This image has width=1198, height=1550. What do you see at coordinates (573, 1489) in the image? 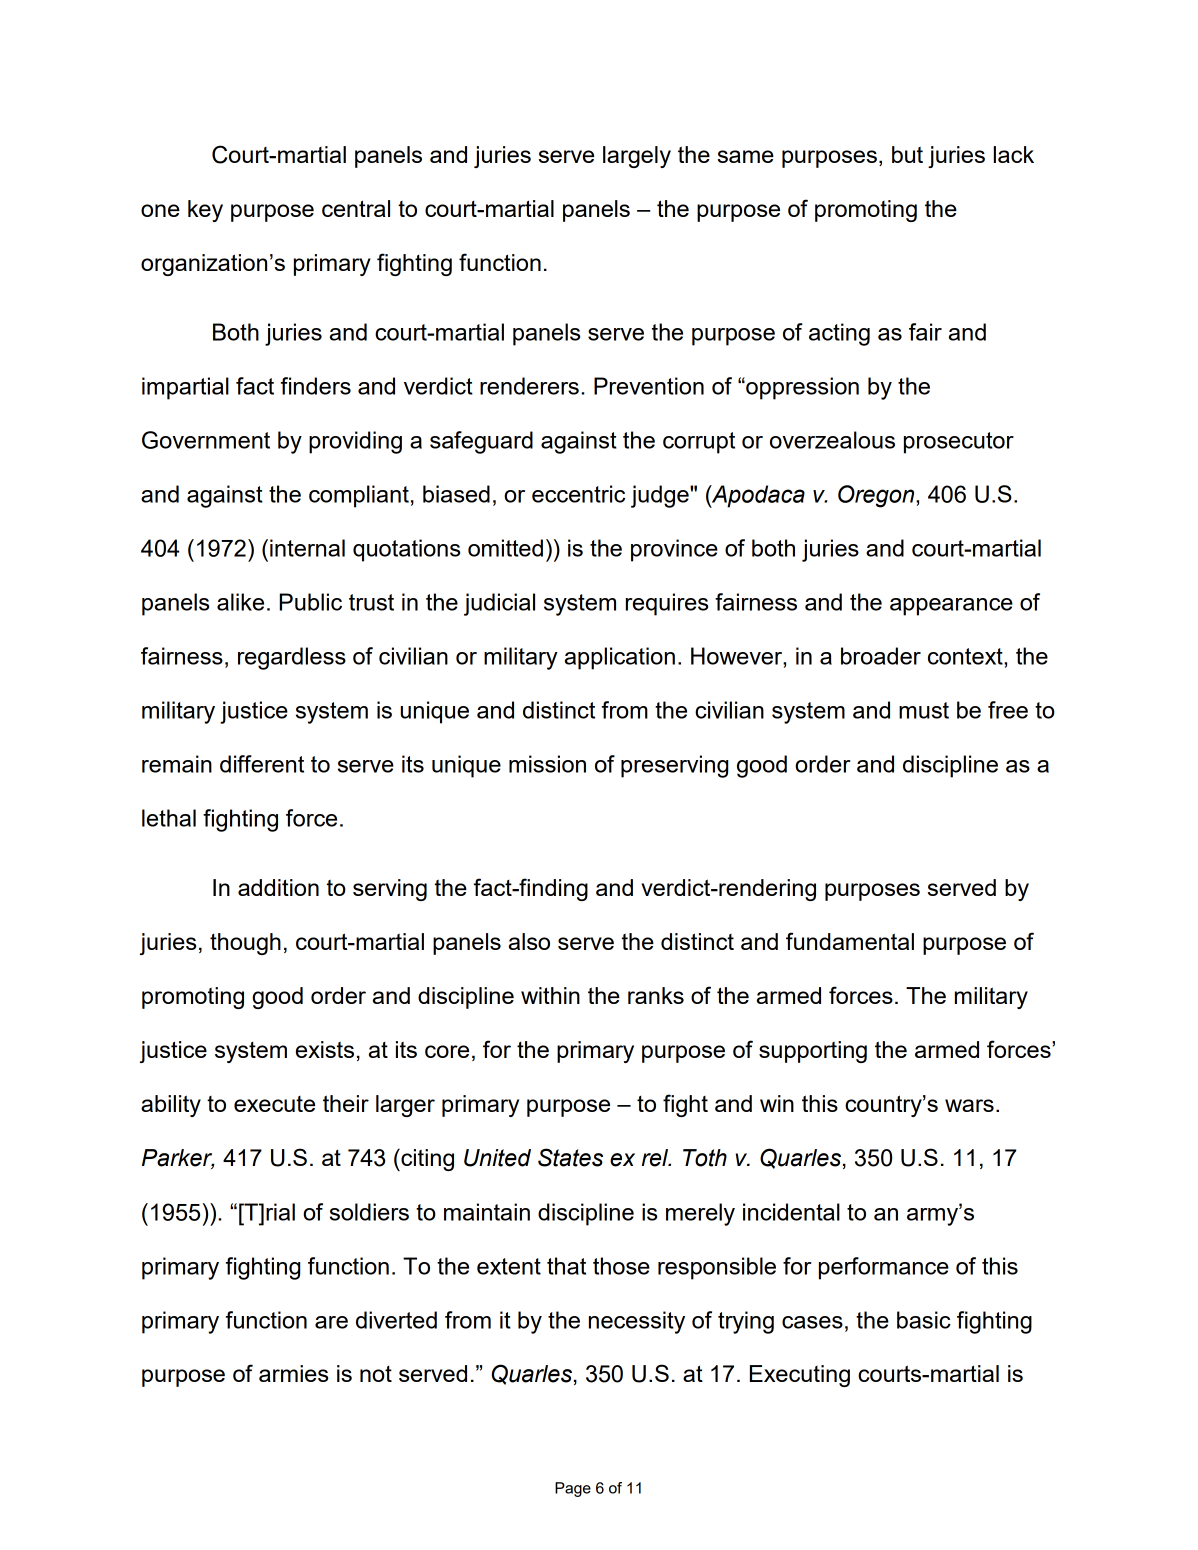
I see `Page` at bounding box center [573, 1489].
